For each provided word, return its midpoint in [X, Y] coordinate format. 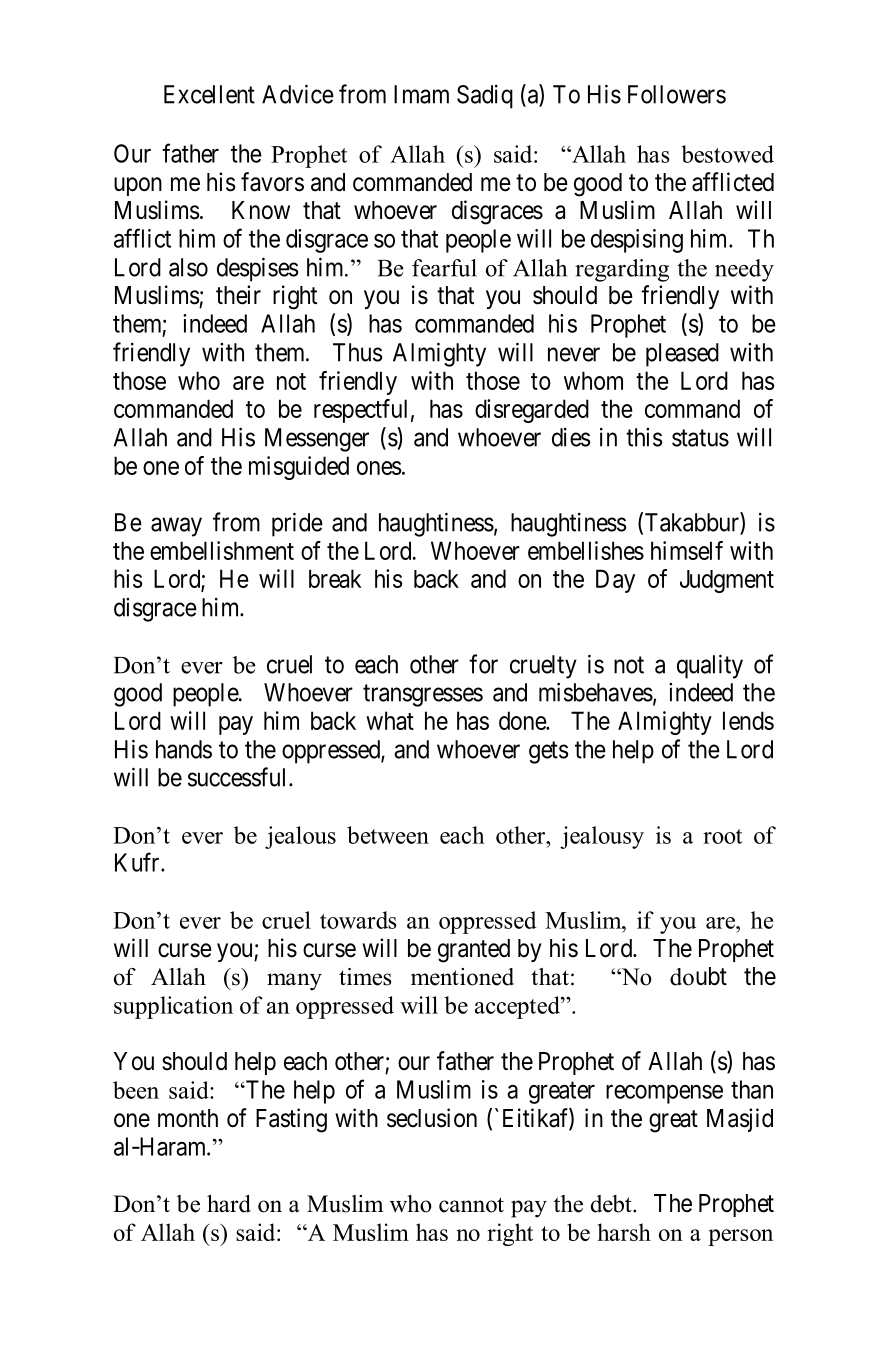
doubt [698, 976]
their [238, 295]
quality [710, 666]
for [483, 664]
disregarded [532, 411]
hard [229, 1204]
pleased [682, 355]
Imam [421, 94]
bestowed [727, 154]
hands [184, 749]
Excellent [209, 94]
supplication [173, 1007]
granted [474, 951]
